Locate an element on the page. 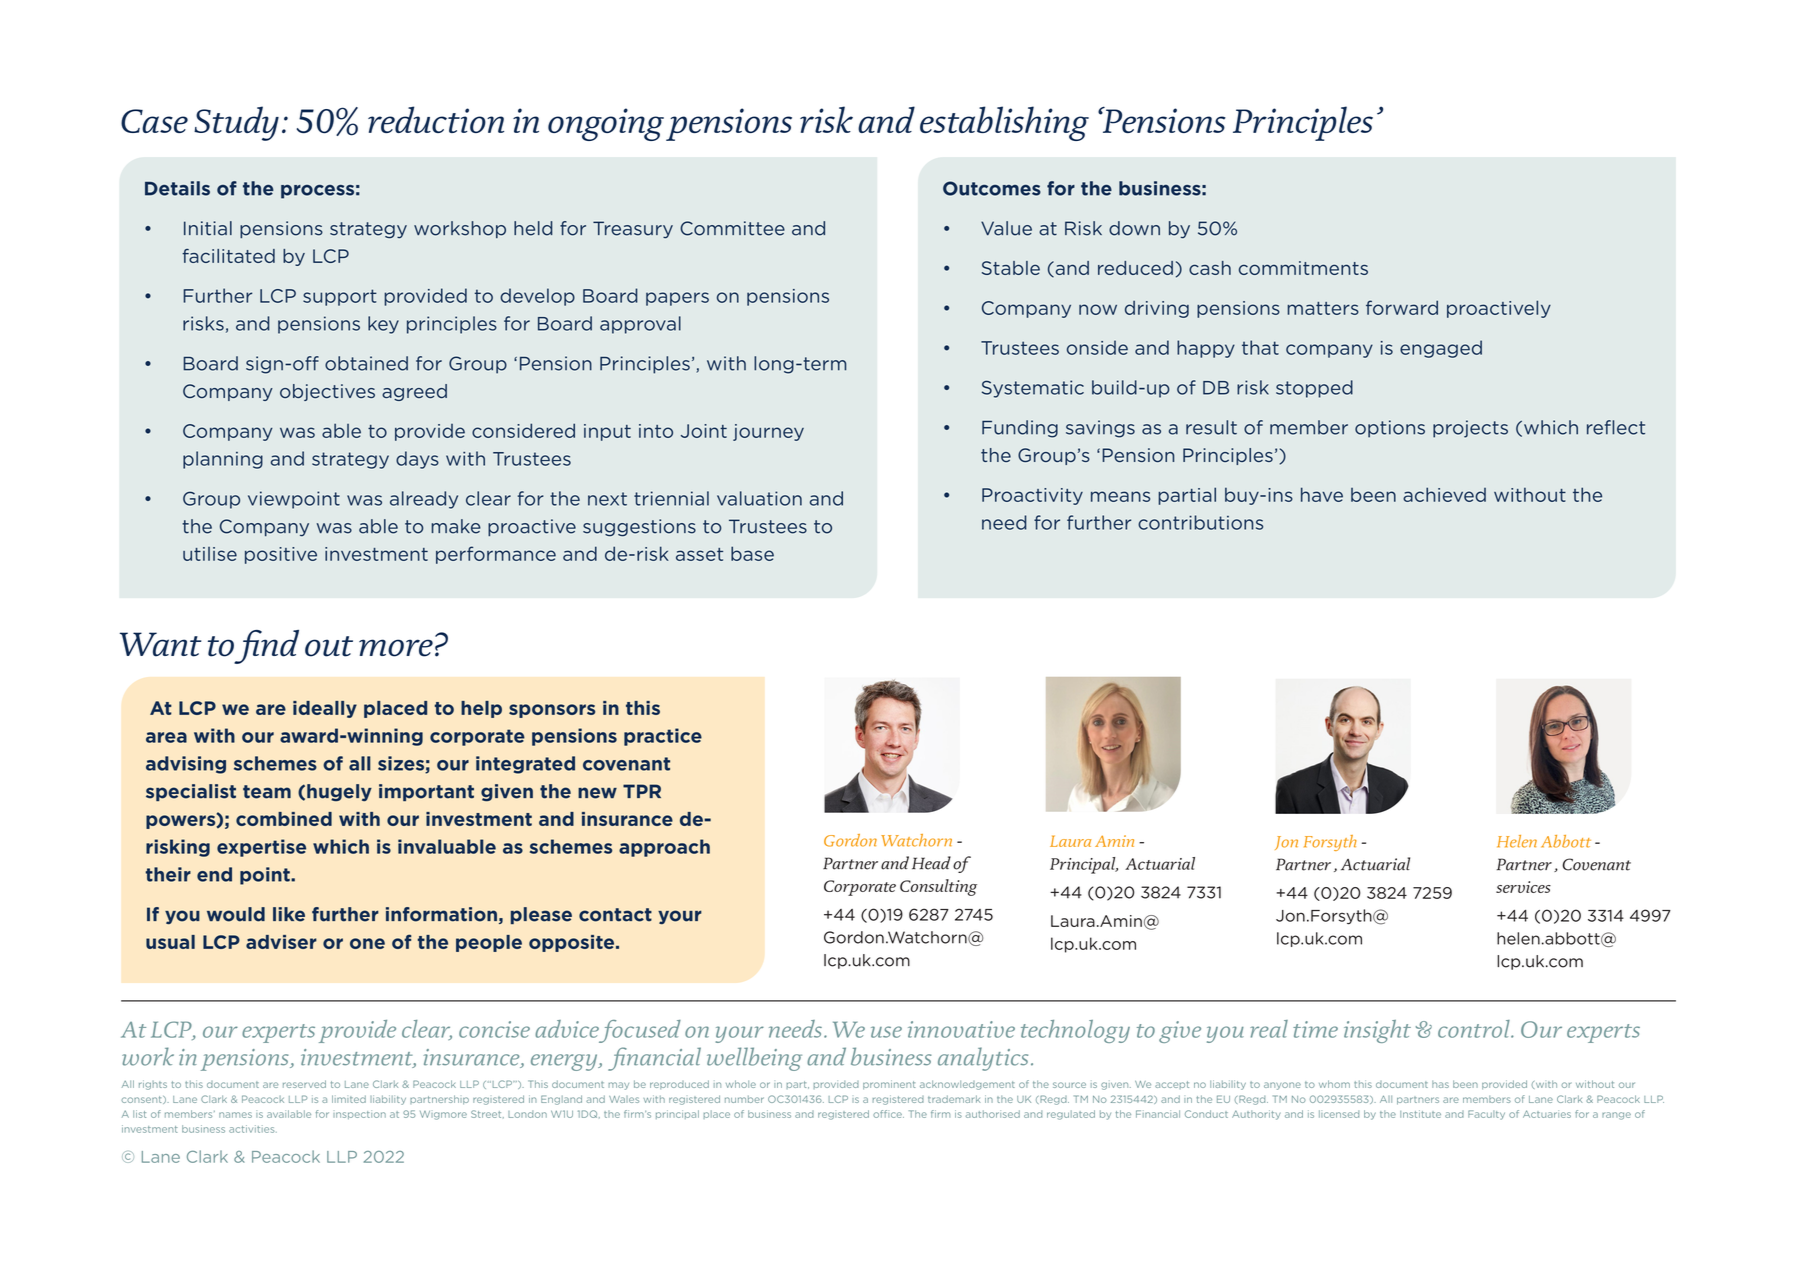  services is located at coordinates (1523, 887).
